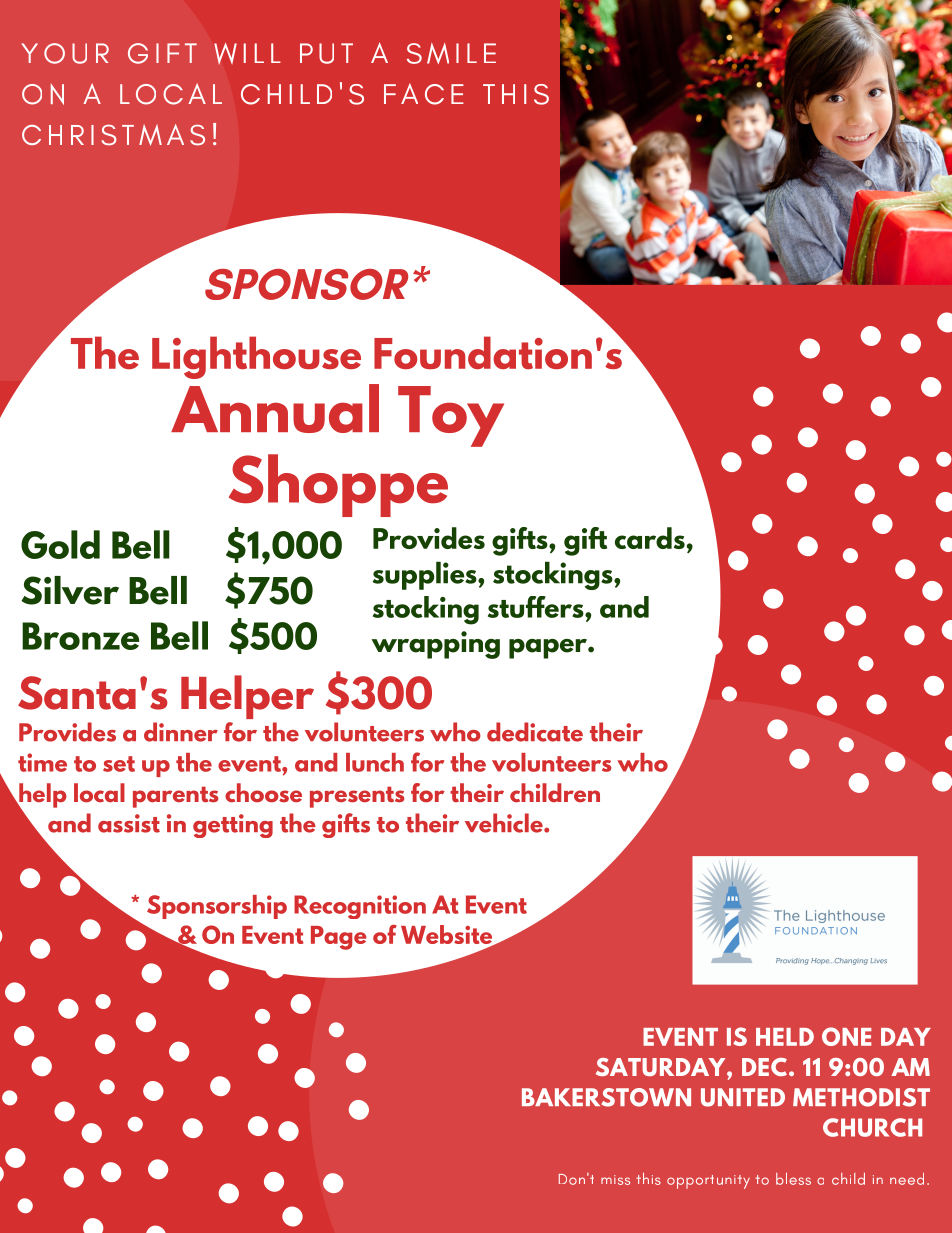  Describe the element at coordinates (708, 1182) in the screenshot. I see `opportunity` at that location.
